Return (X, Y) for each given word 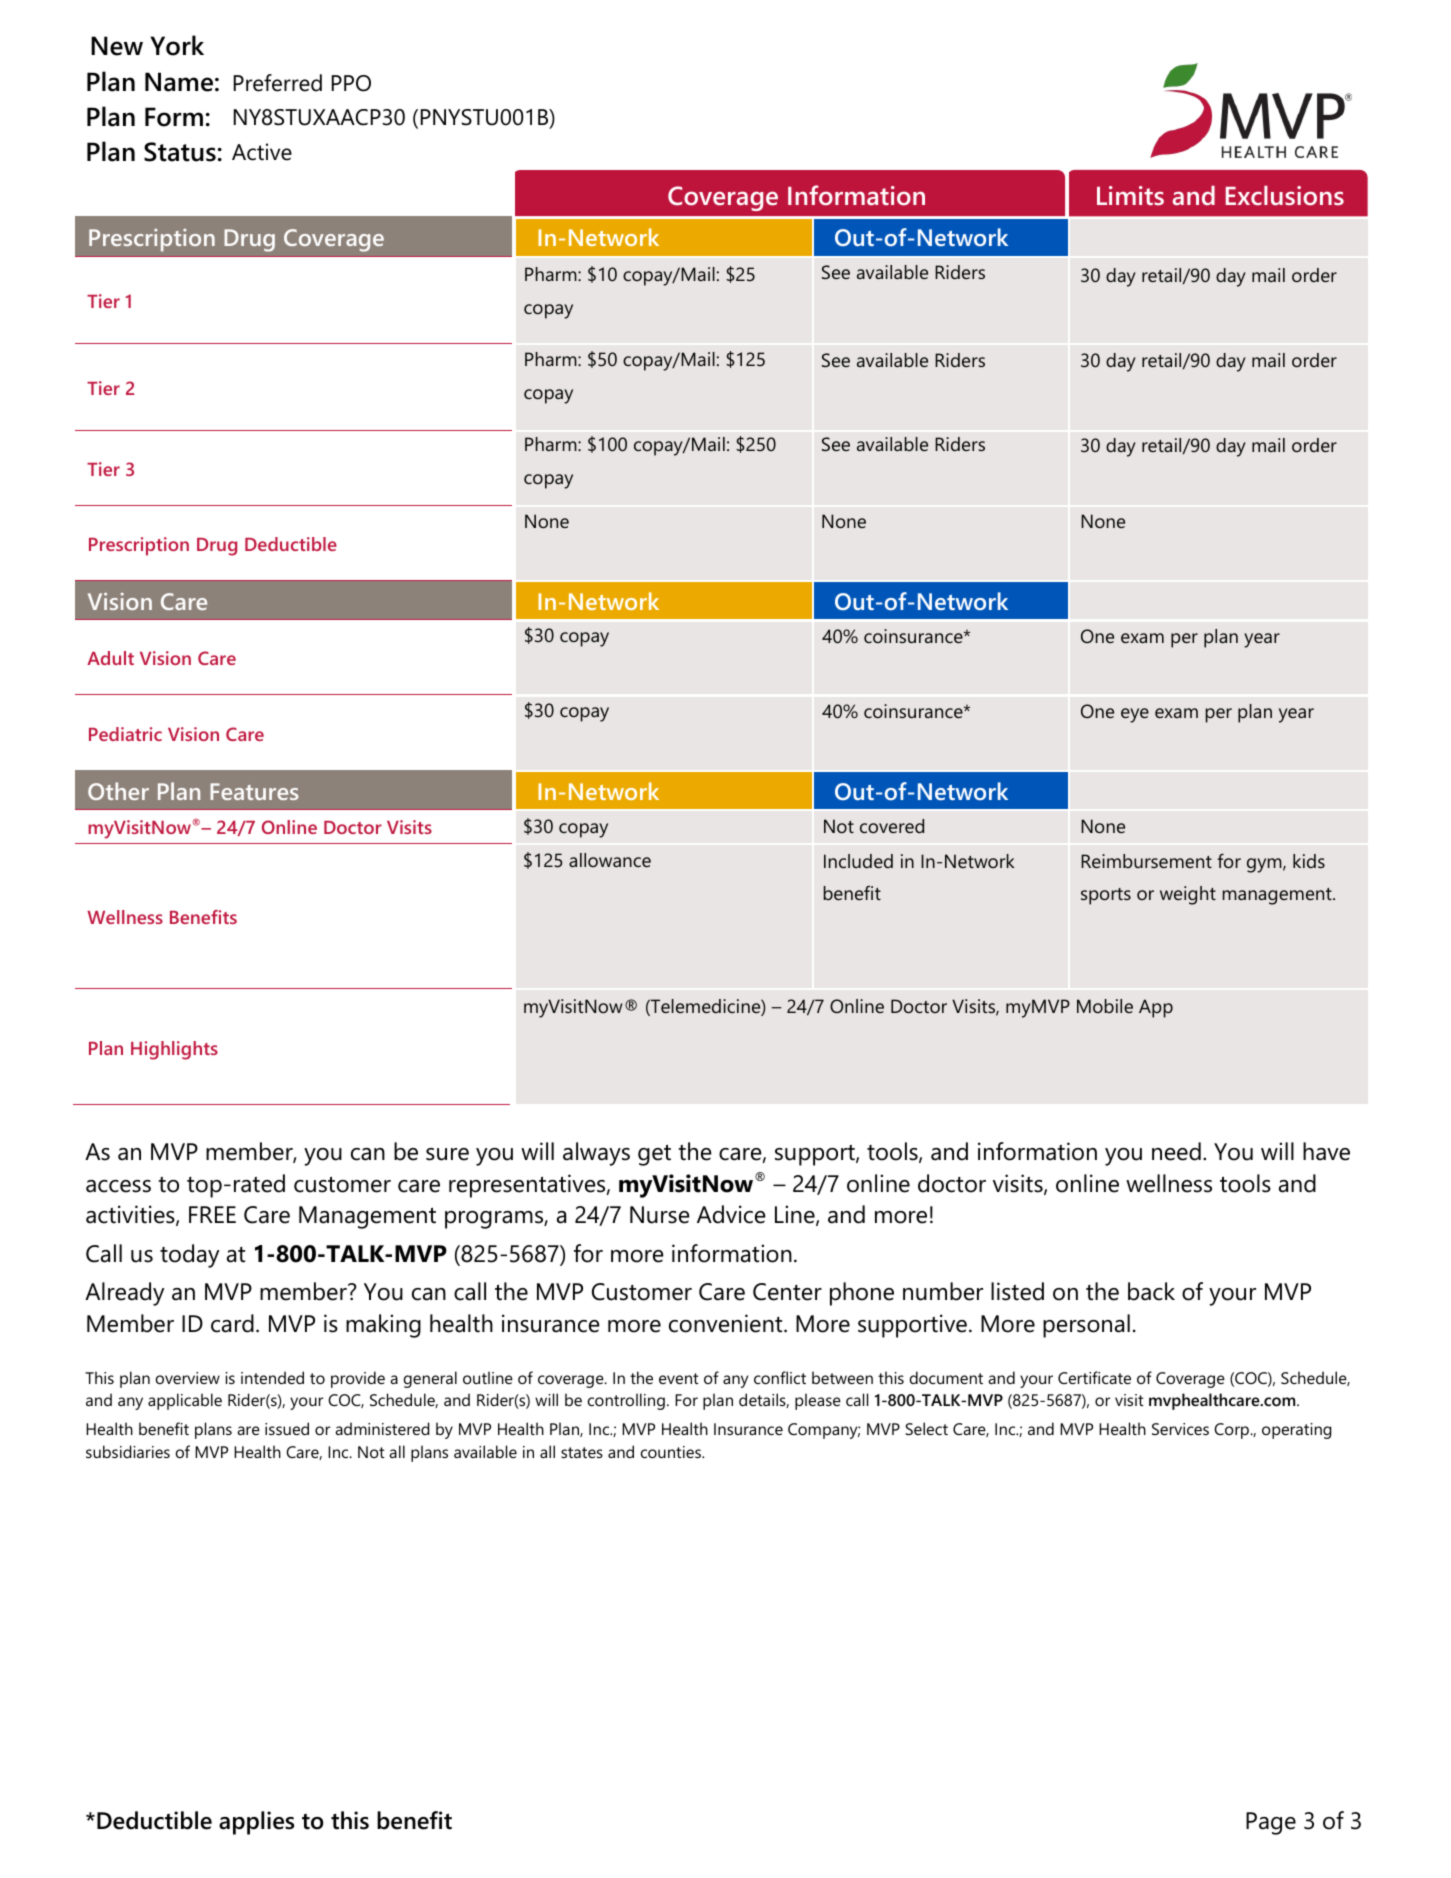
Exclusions (1285, 195)
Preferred (278, 83)
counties (672, 1452)
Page (1271, 1823)
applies (256, 1823)
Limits (1130, 195)
